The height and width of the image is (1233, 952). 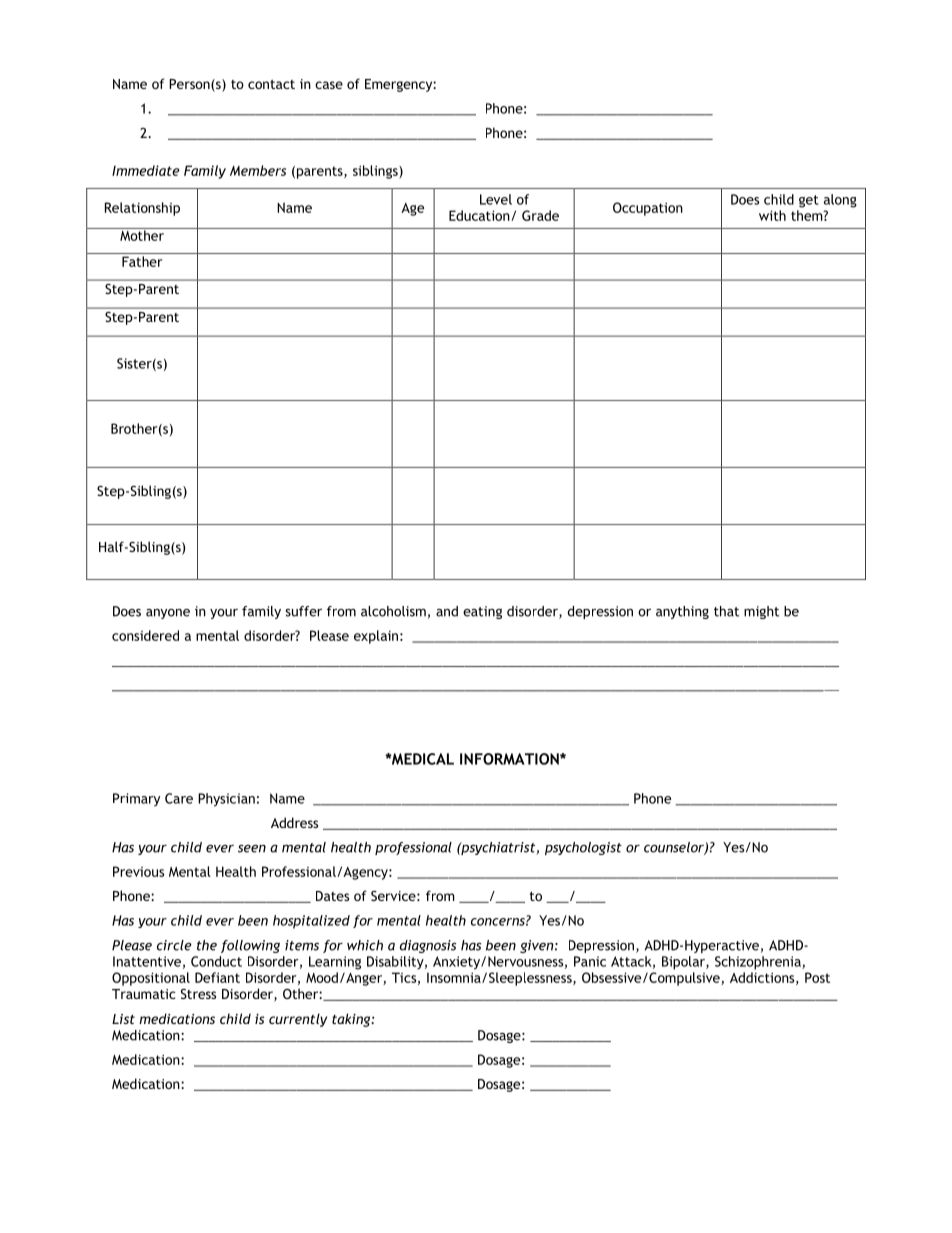 I want to click on eating, so click(x=482, y=612).
